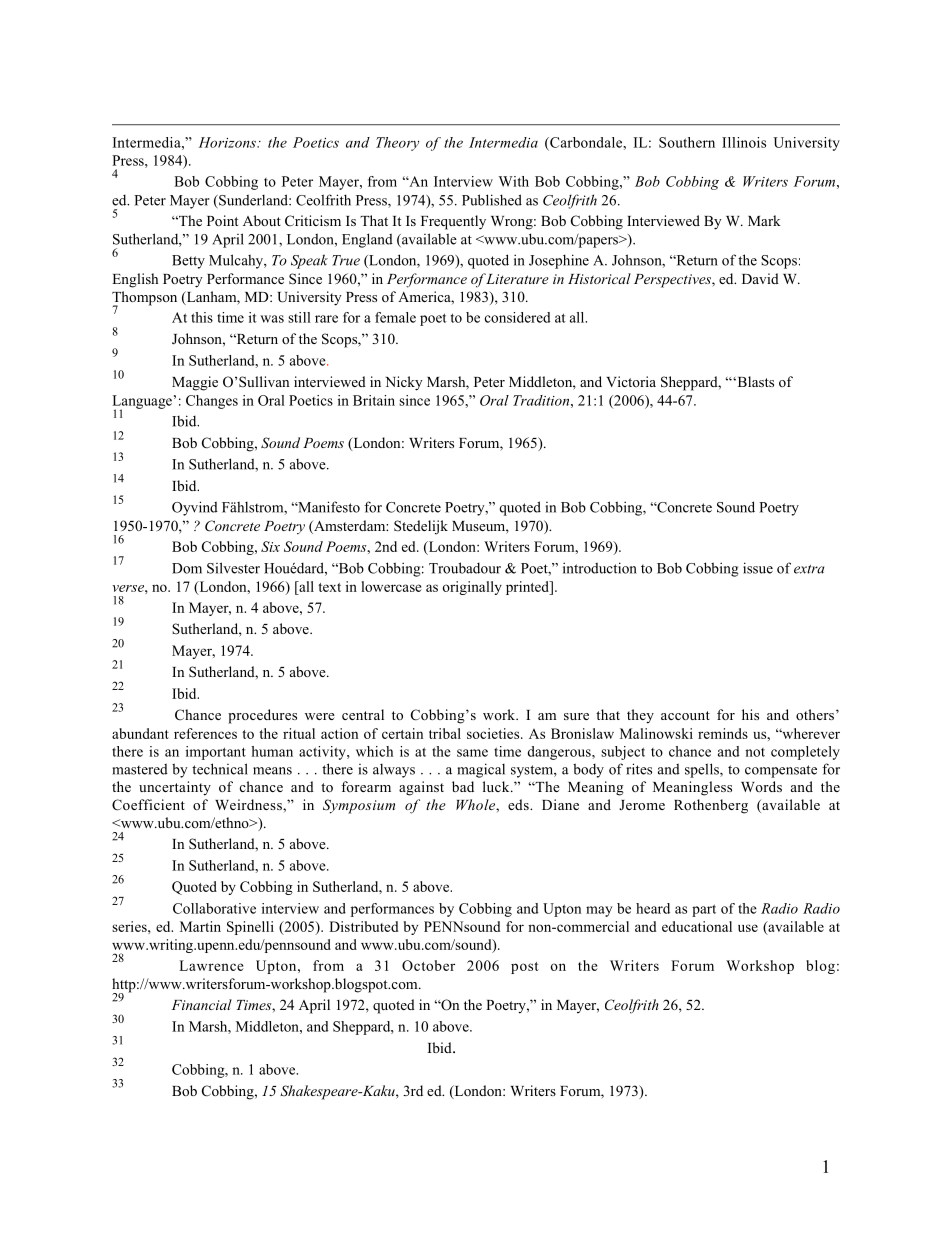 Image resolution: width=952 pixels, height=1233 pixels. What do you see at coordinates (428, 965) in the document?
I see `October` at bounding box center [428, 965].
